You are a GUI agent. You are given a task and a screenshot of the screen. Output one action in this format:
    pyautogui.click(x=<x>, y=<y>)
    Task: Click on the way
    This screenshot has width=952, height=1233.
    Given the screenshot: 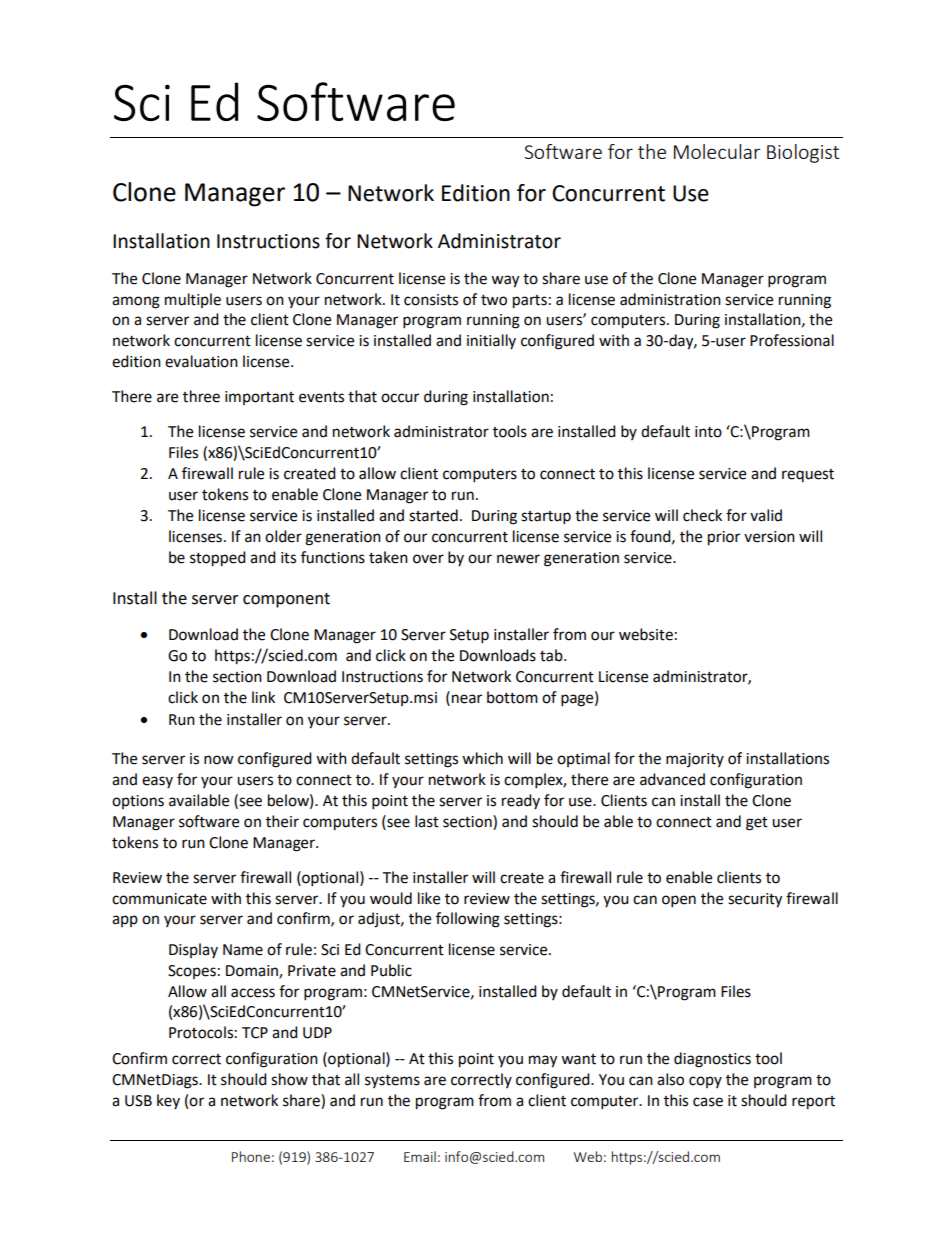 What is the action you would take?
    pyautogui.click(x=505, y=281)
